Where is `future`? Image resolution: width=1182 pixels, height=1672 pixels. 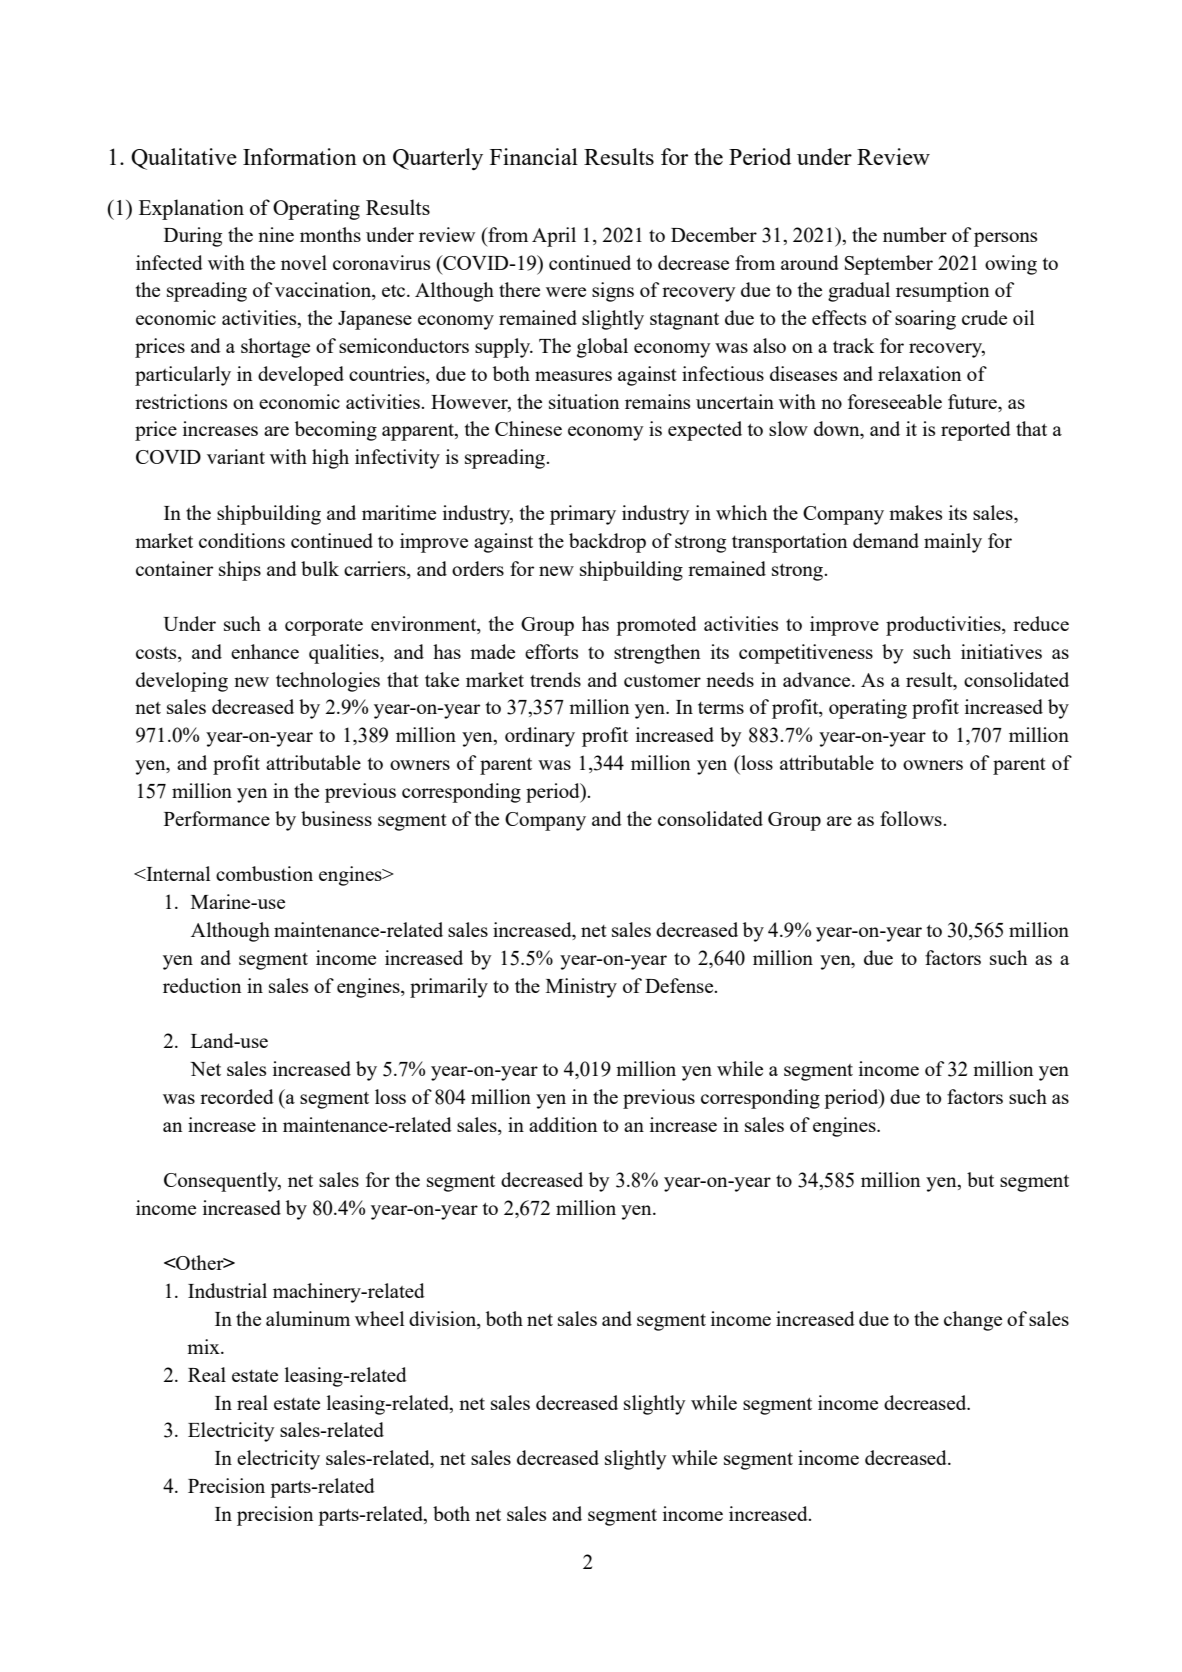
future is located at coordinates (973, 401).
